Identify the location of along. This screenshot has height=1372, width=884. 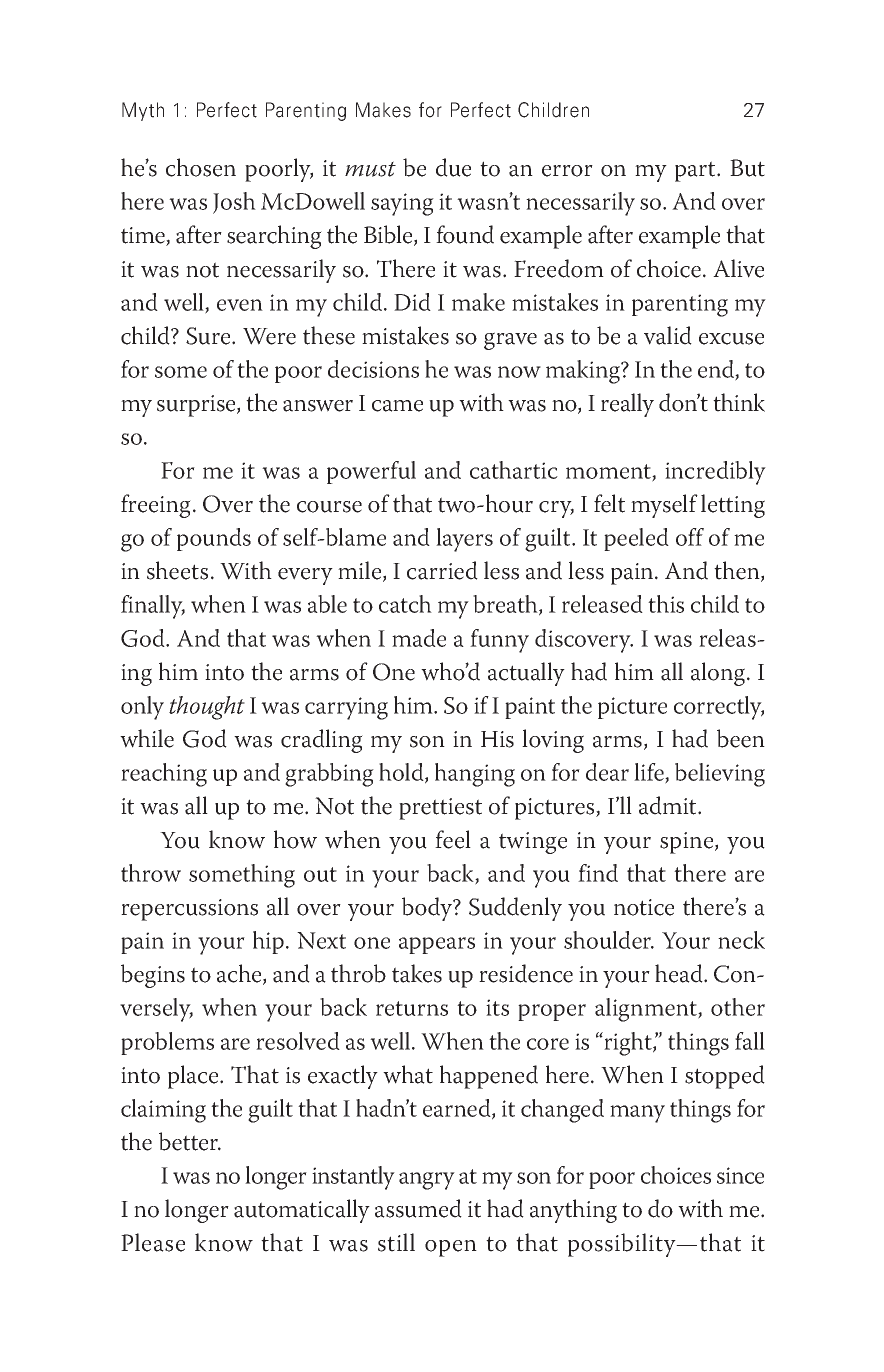
(719, 674).
